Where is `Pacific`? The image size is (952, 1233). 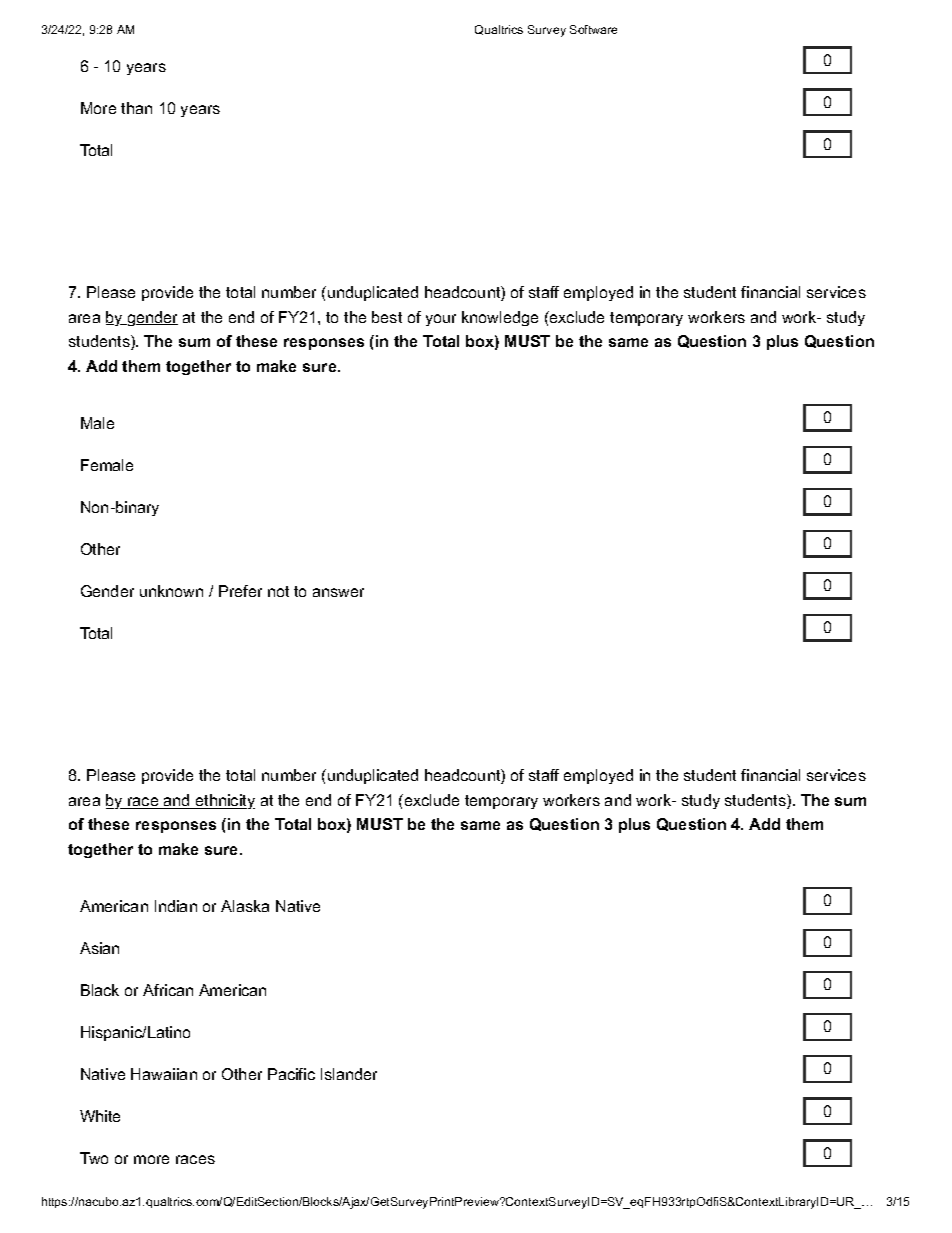 Pacific is located at coordinates (291, 1074).
